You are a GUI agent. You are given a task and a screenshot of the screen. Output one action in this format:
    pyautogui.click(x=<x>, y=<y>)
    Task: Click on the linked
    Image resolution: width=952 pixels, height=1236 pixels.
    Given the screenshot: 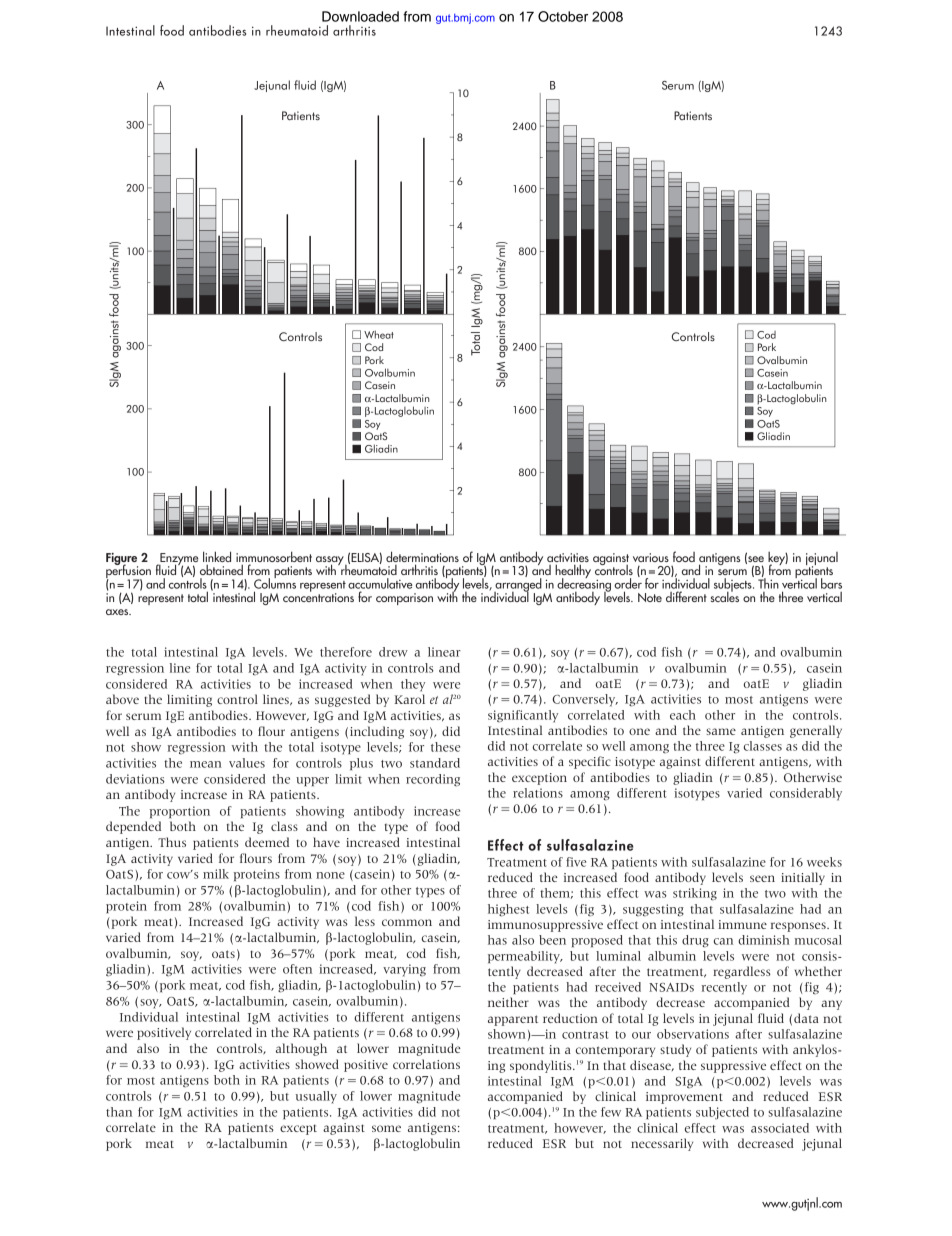 What is the action you would take?
    pyautogui.click(x=217, y=556)
